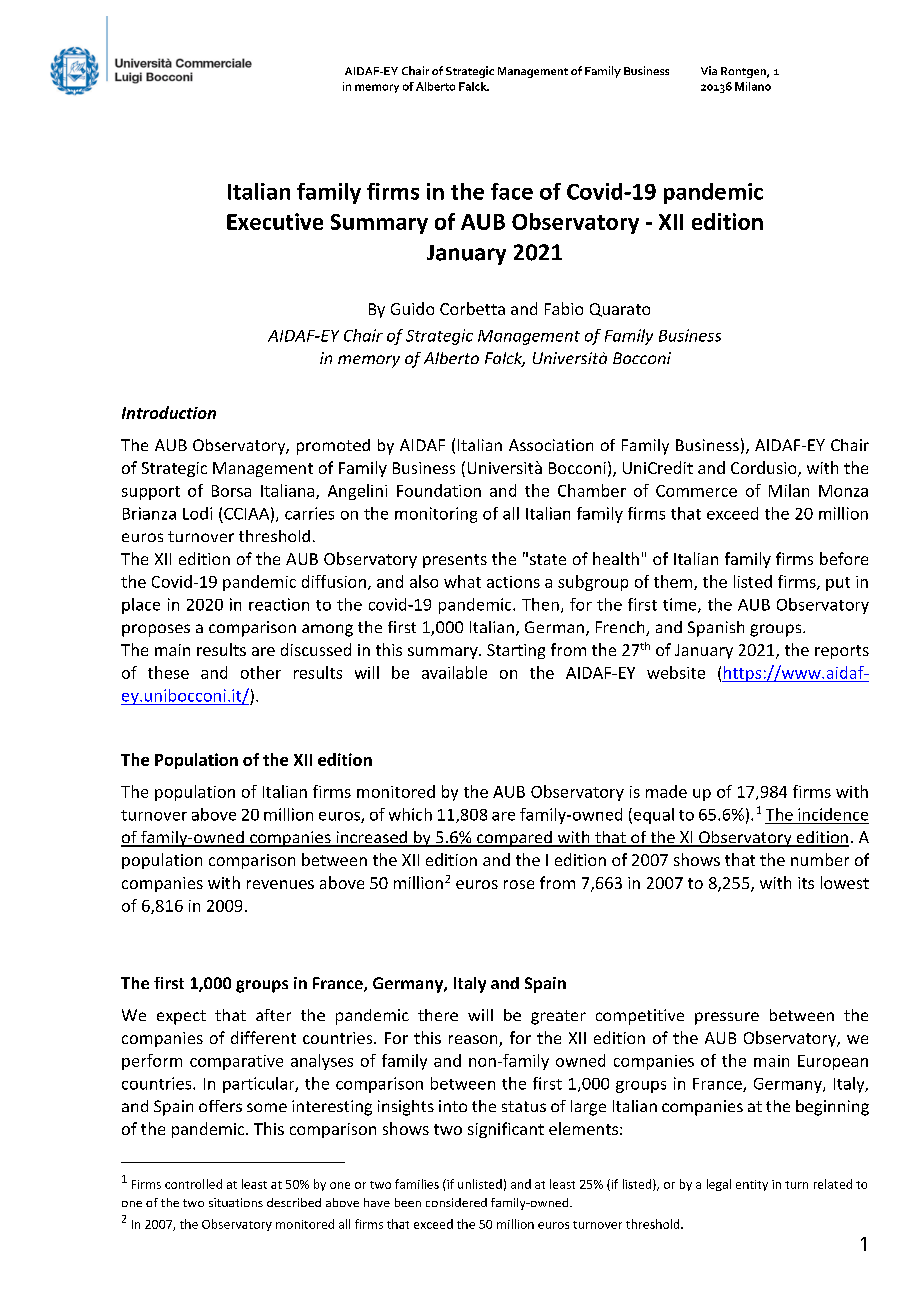 The width and height of the screenshot is (924, 1308). I want to click on Executive, so click(275, 221).
